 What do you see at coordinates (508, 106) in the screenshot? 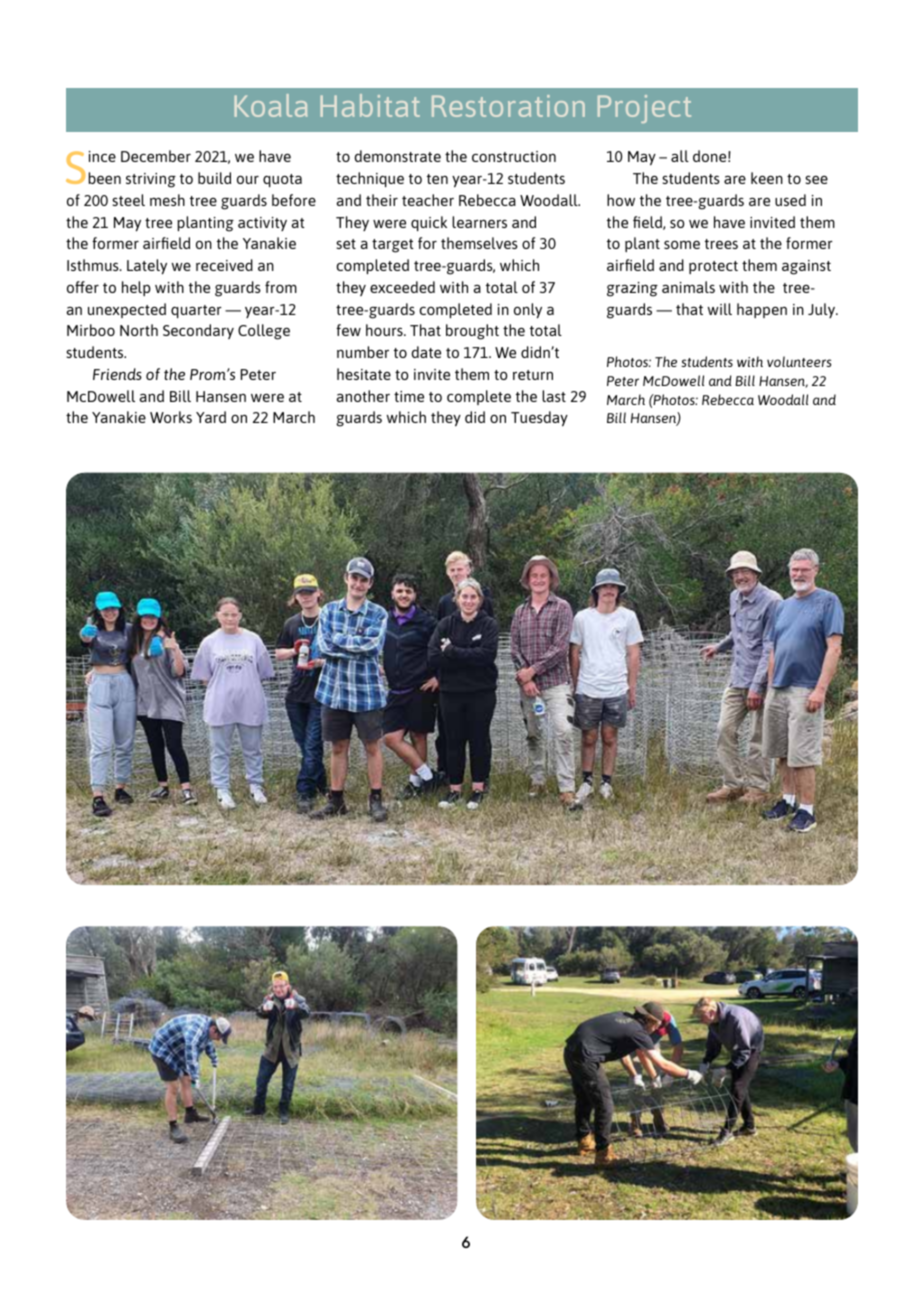
I see `Restoration` at bounding box center [508, 106].
